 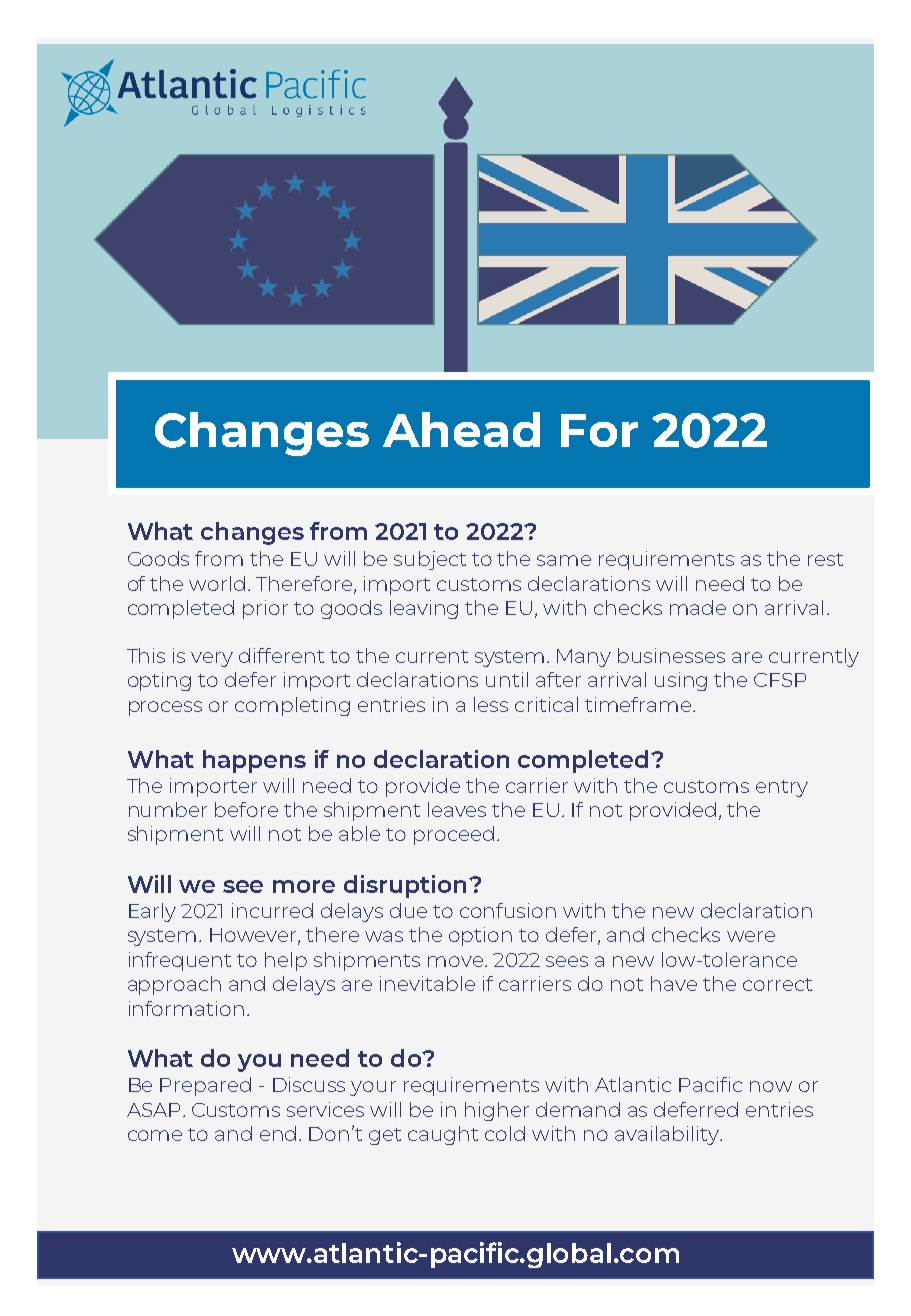 What do you see at coordinates (751, 936) in the page?
I see `were` at bounding box center [751, 936].
